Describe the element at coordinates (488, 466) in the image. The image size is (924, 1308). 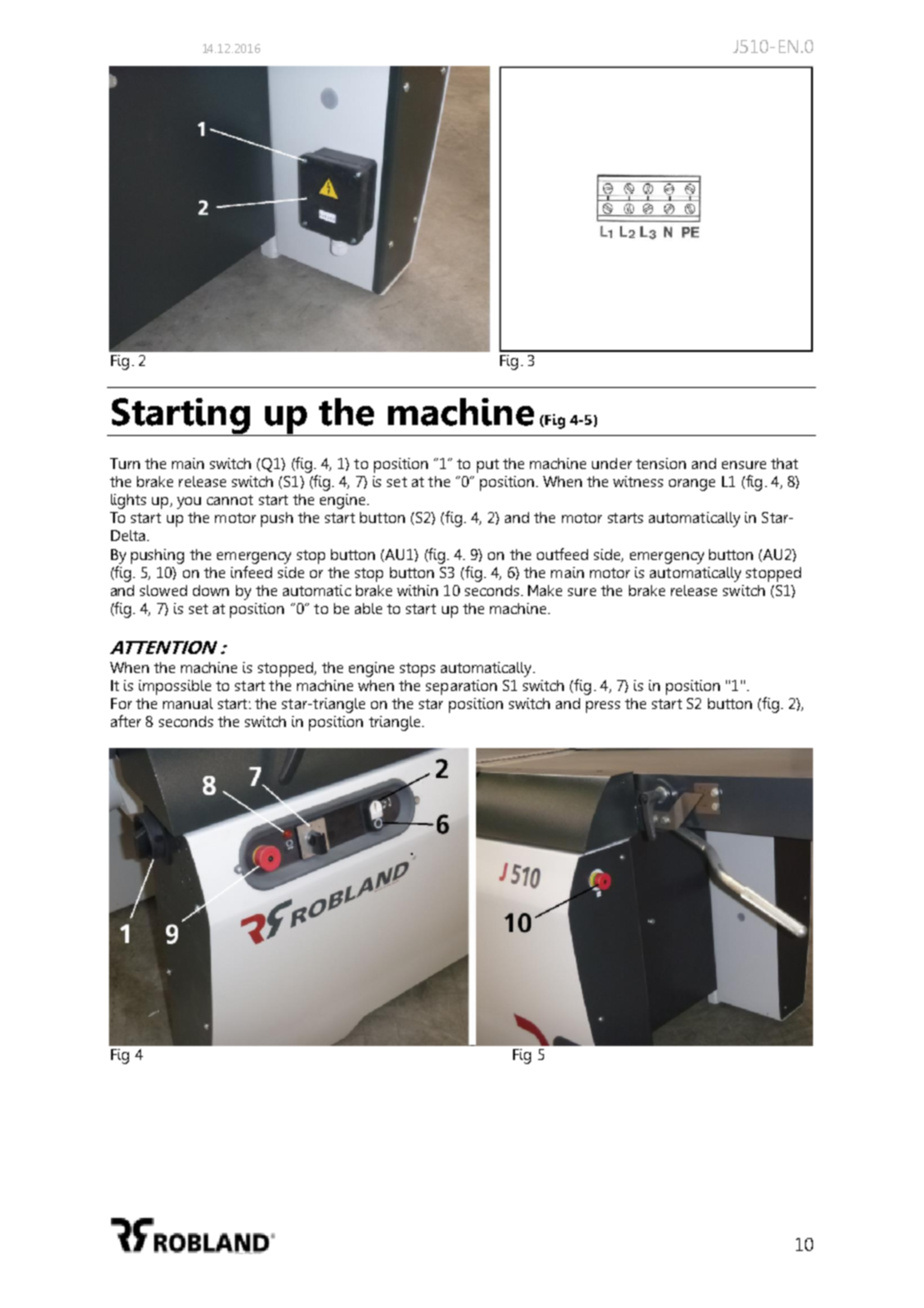
I see `put` at that location.
